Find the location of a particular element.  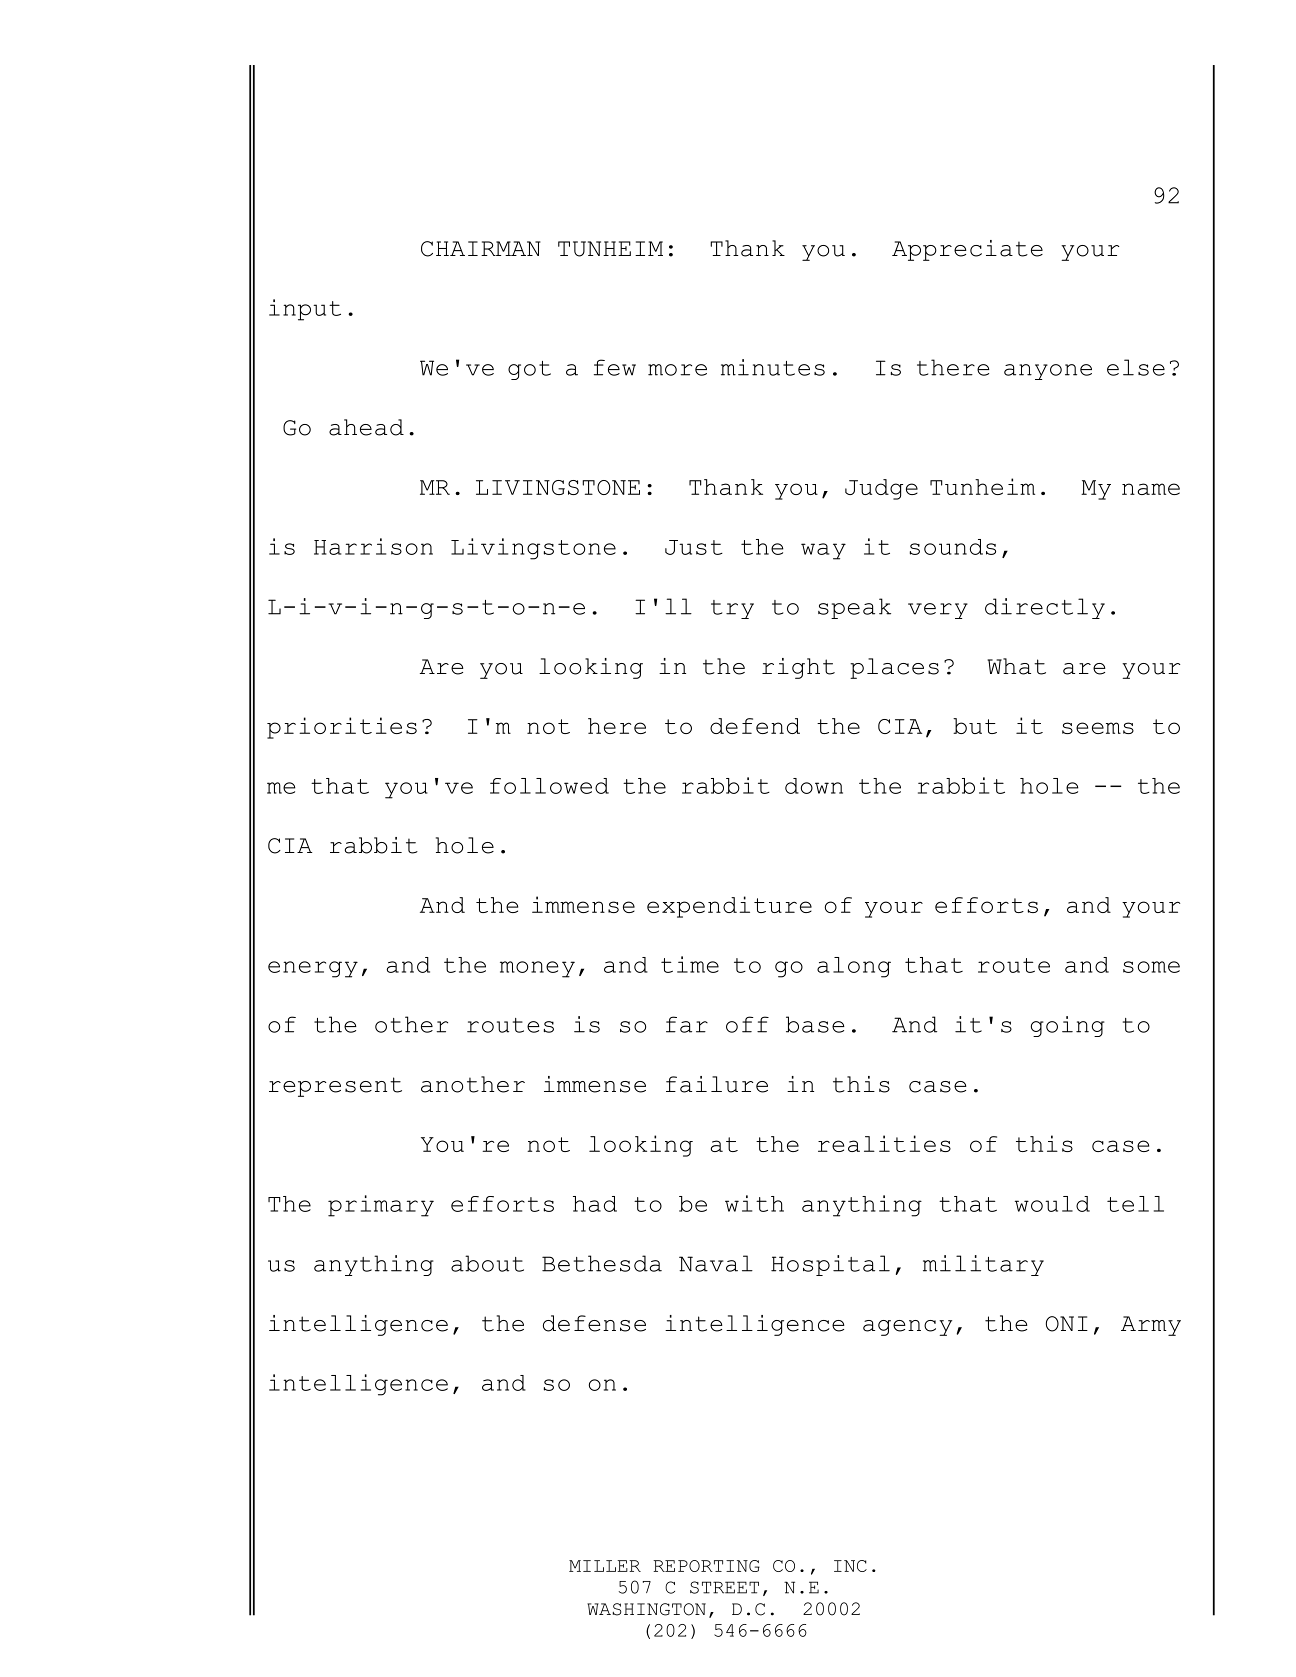

expenditure is located at coordinates (729, 907).
